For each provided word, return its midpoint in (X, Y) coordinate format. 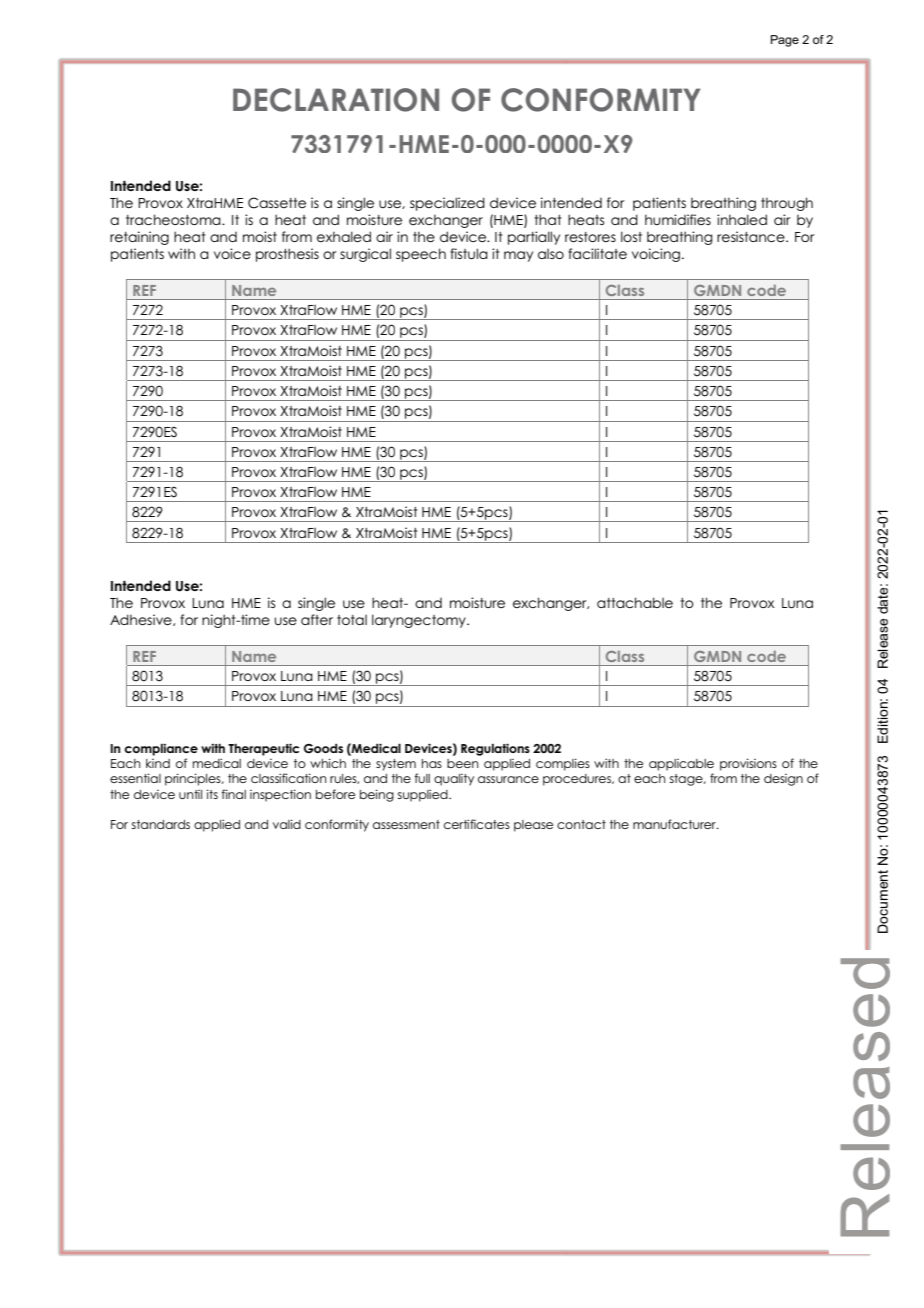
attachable (635, 602)
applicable (681, 765)
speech (421, 255)
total (352, 620)
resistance (752, 236)
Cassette (277, 203)
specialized (447, 204)
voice (232, 253)
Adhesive (142, 620)
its (212, 794)
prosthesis (287, 255)
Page (785, 41)
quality (454, 780)
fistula (469, 253)
